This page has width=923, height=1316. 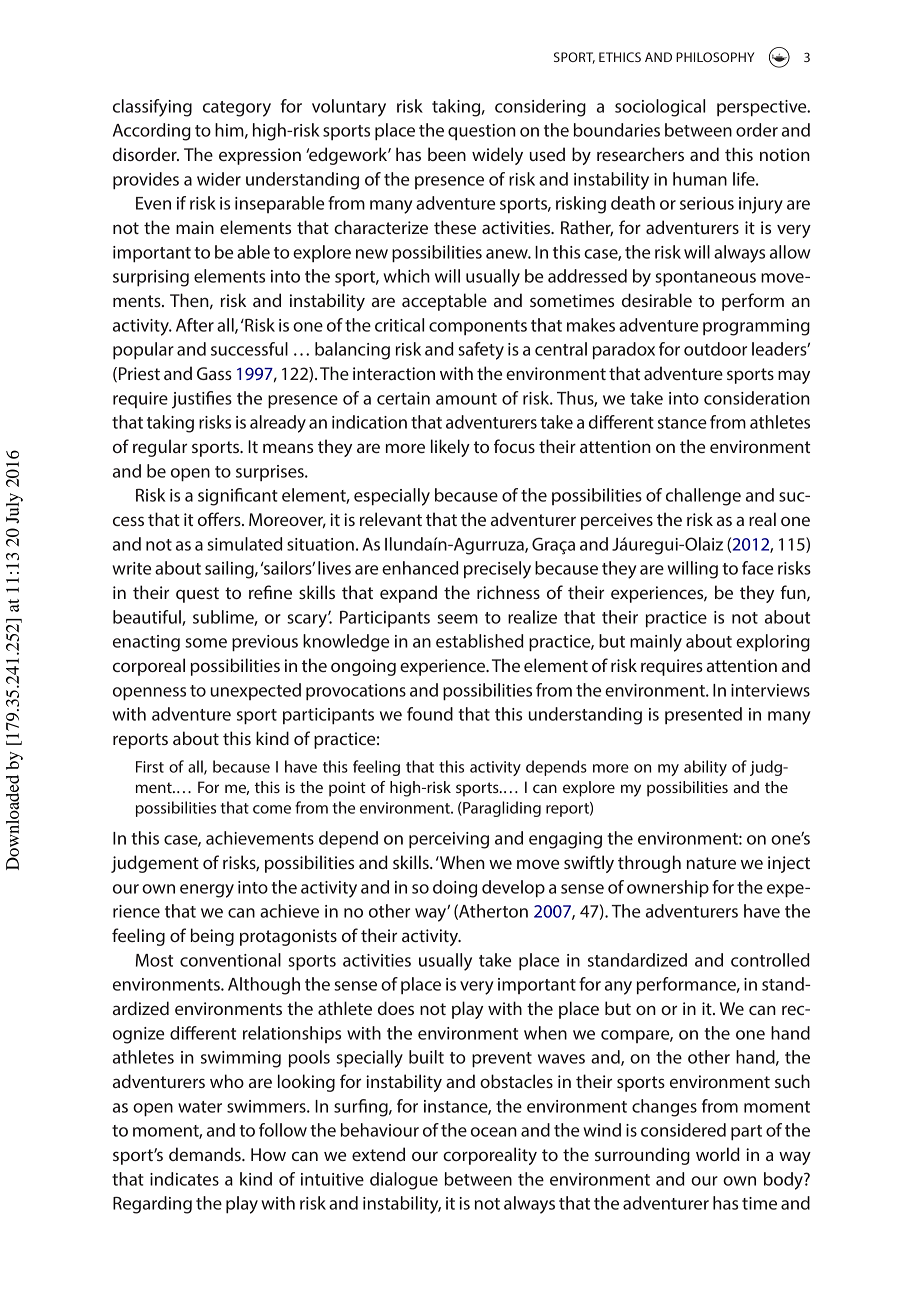 I want to click on ocean, so click(x=494, y=1132).
